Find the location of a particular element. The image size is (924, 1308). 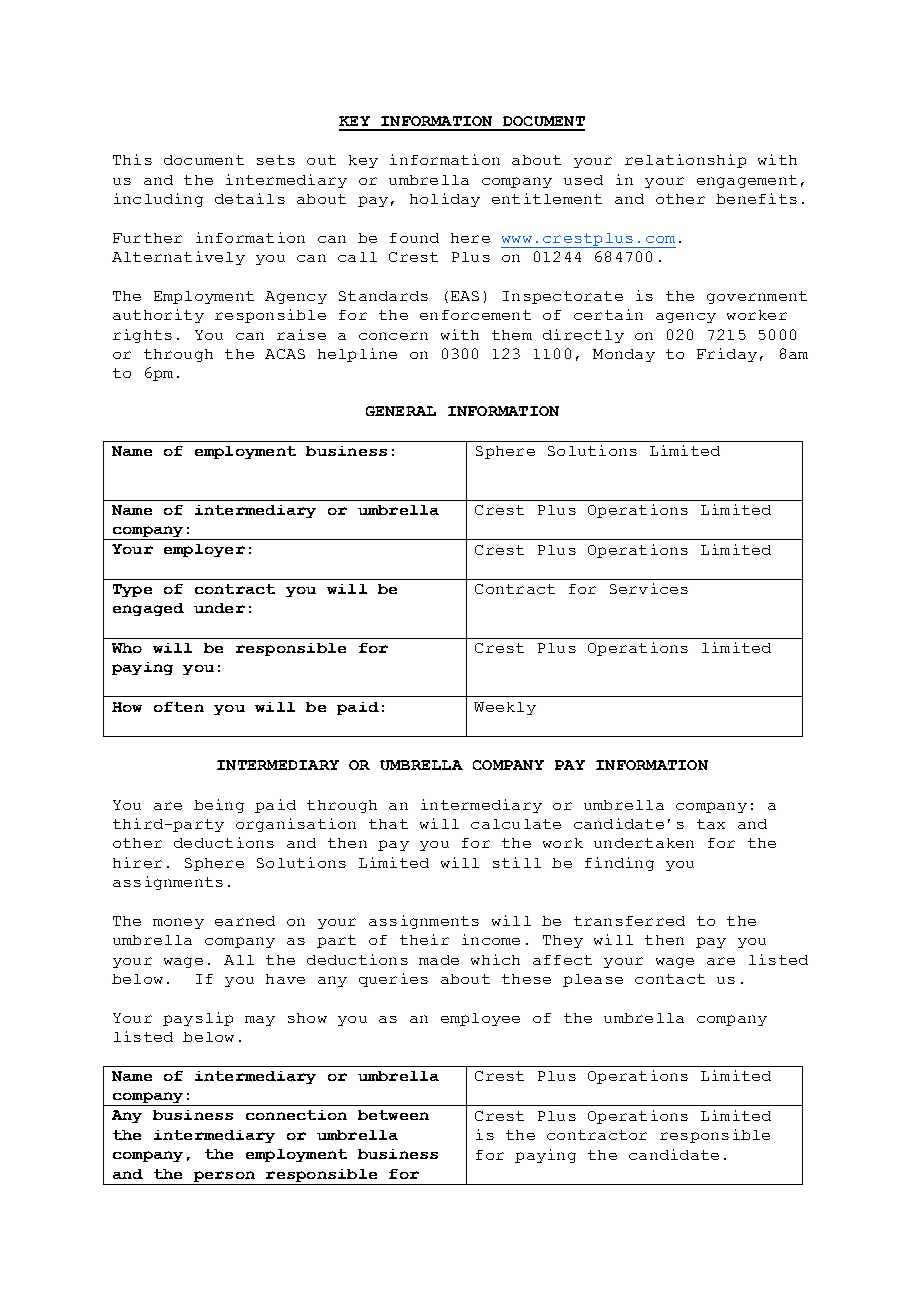

often is located at coordinates (179, 707).
